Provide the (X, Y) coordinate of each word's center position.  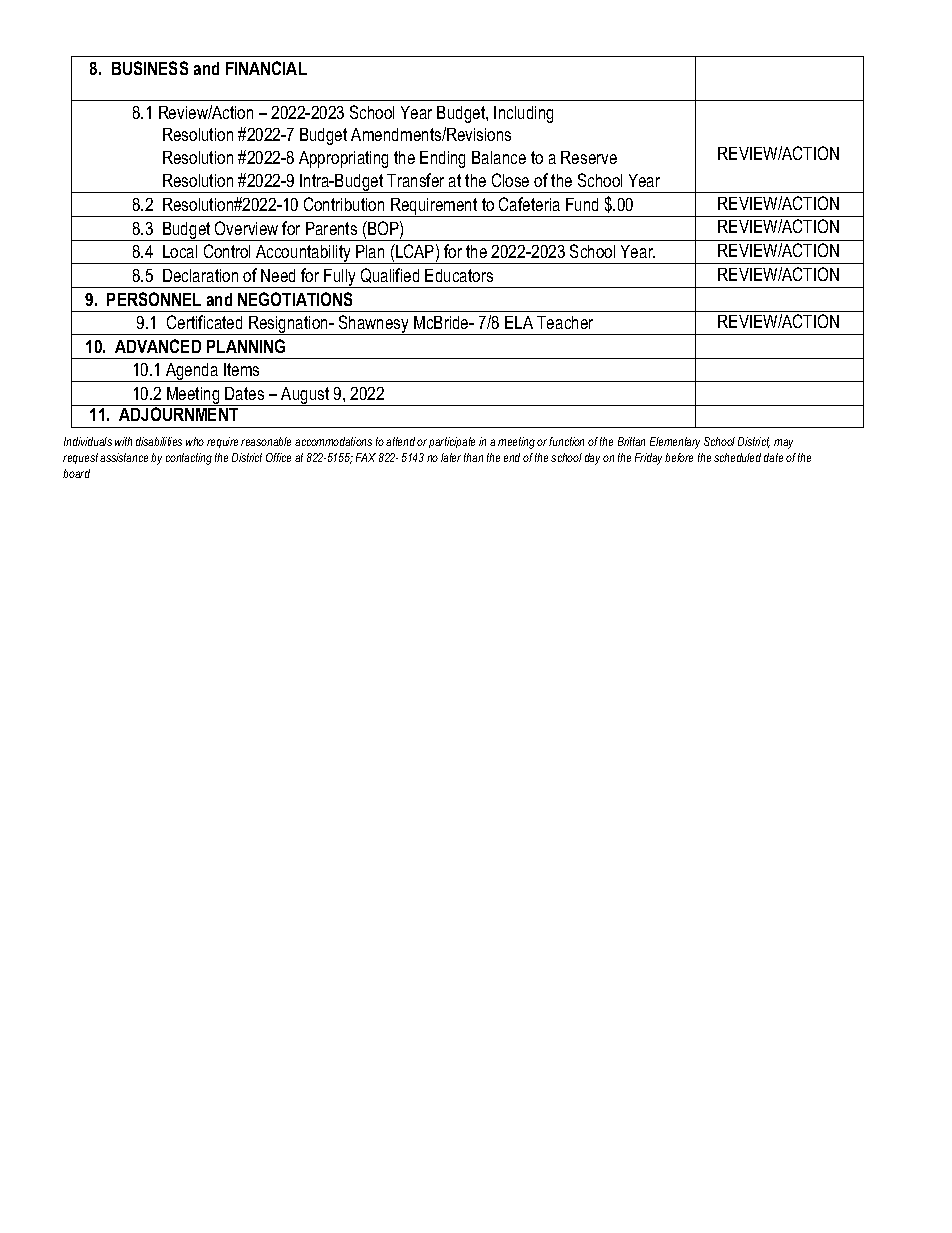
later (451, 457)
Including (523, 114)
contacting (189, 459)
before (679, 457)
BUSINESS (150, 68)
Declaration (200, 275)
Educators (459, 275)
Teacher (565, 322)
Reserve (589, 157)
